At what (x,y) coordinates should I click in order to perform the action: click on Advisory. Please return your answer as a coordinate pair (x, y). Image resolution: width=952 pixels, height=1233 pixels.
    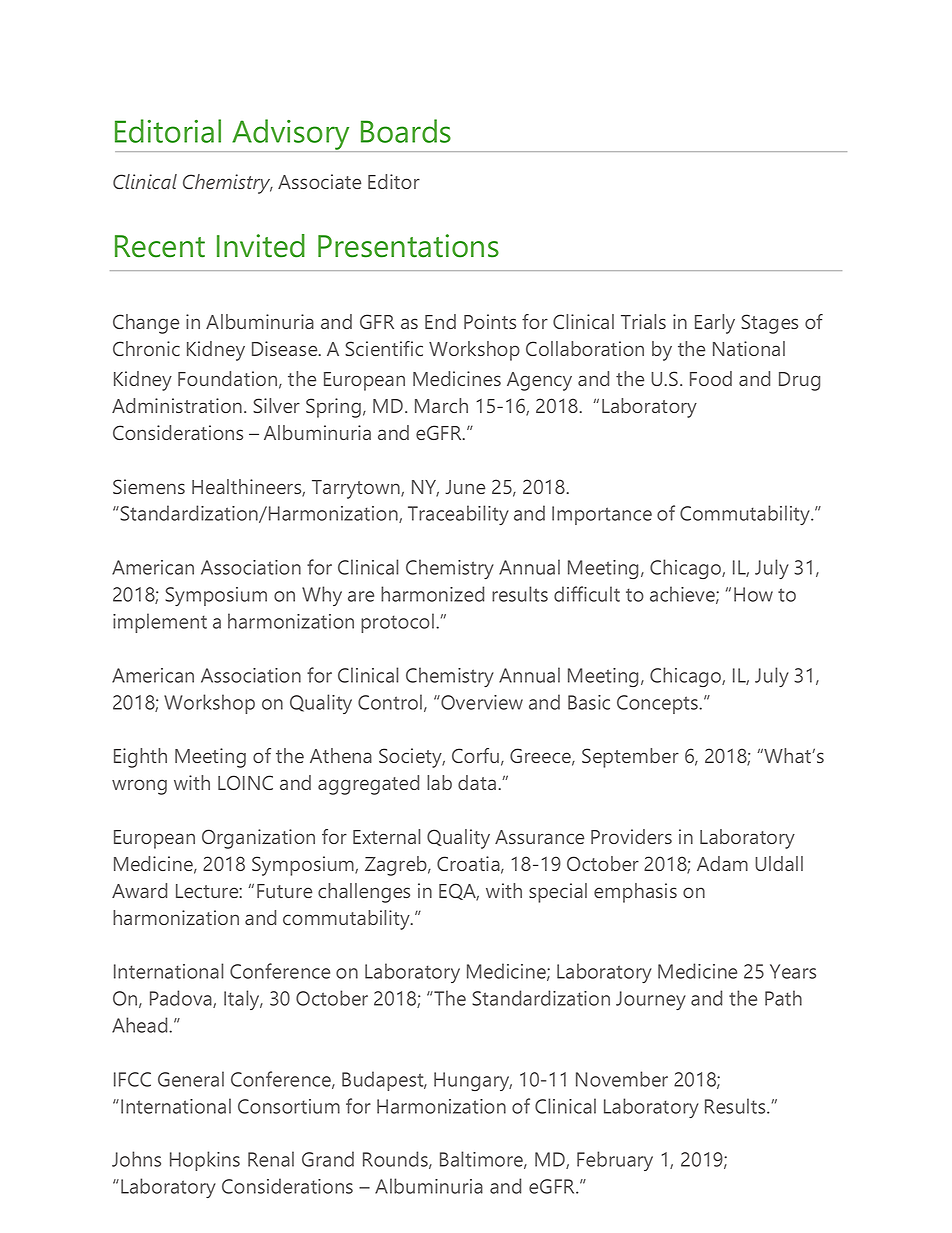
    Looking at the image, I should click on (291, 135).
